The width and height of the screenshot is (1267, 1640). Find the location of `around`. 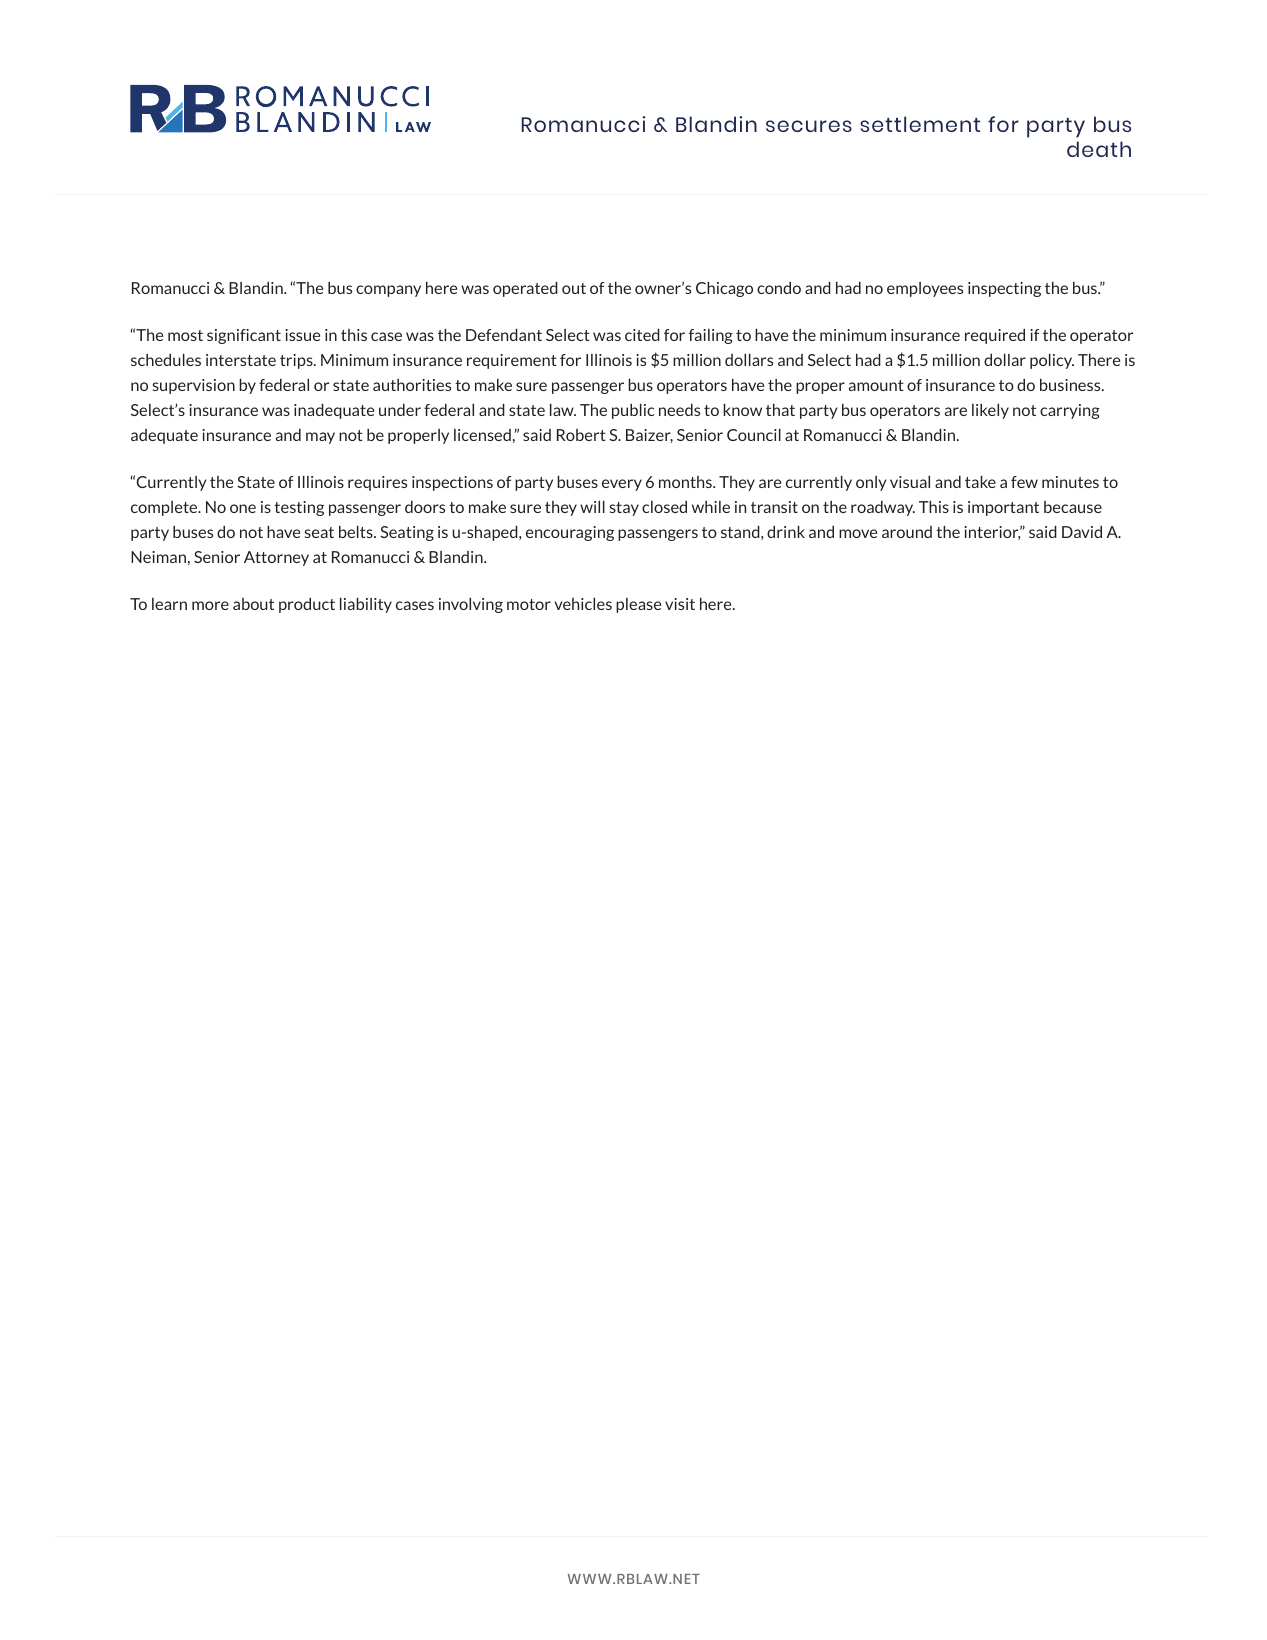

around is located at coordinates (907, 532).
